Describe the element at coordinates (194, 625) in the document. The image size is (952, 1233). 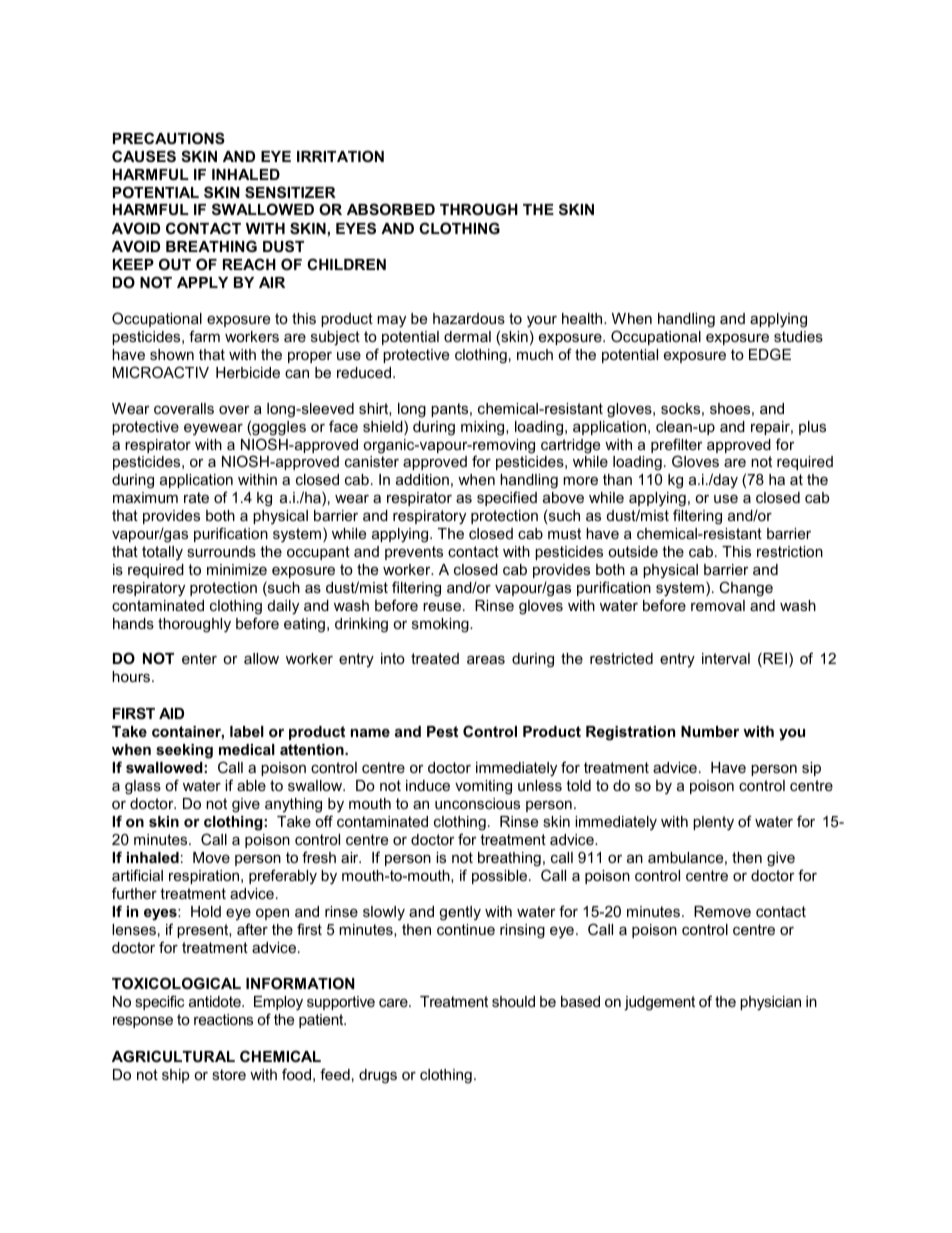
I see `thoroughly` at that location.
